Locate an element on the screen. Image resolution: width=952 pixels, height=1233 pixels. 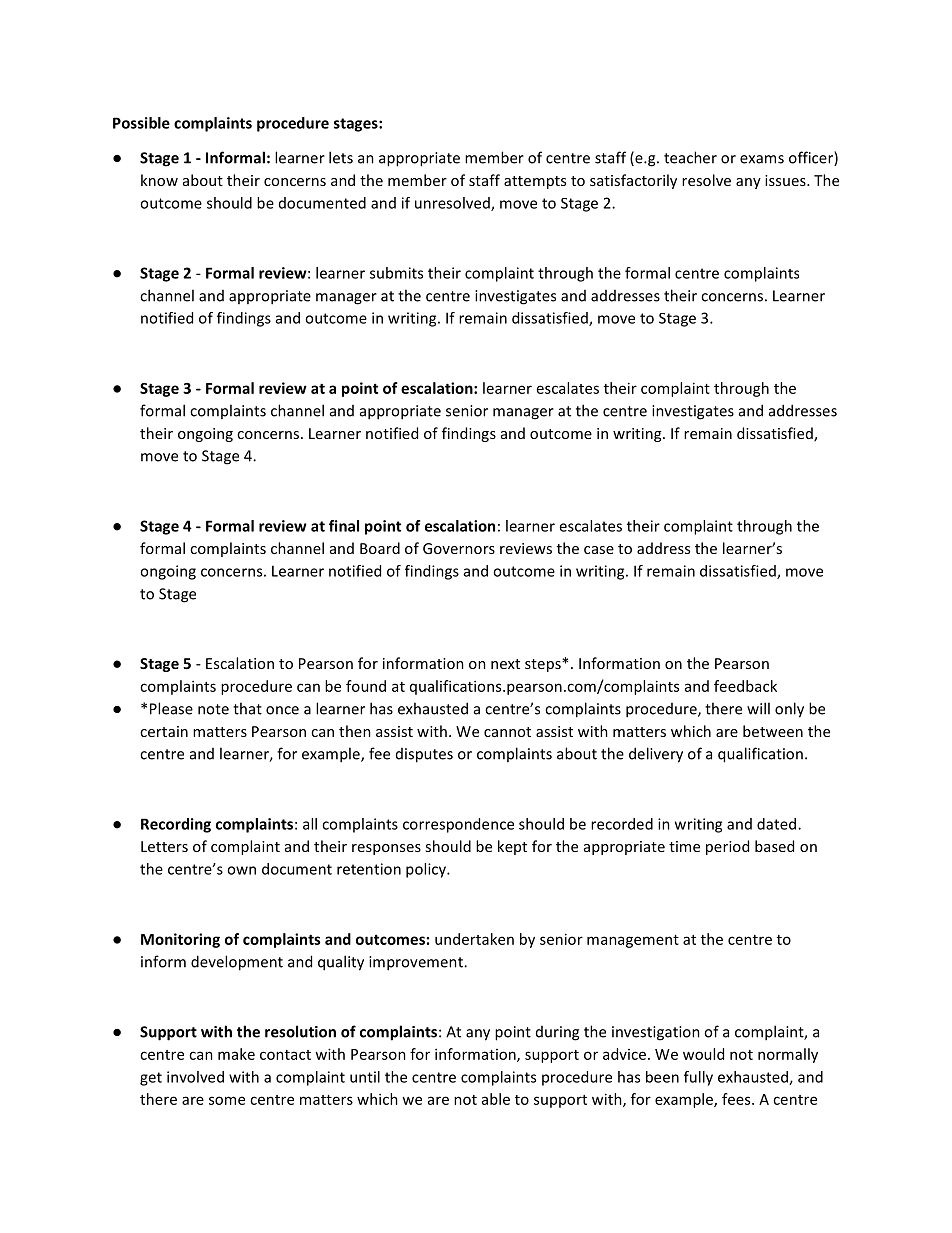
attempts is located at coordinates (535, 182).
